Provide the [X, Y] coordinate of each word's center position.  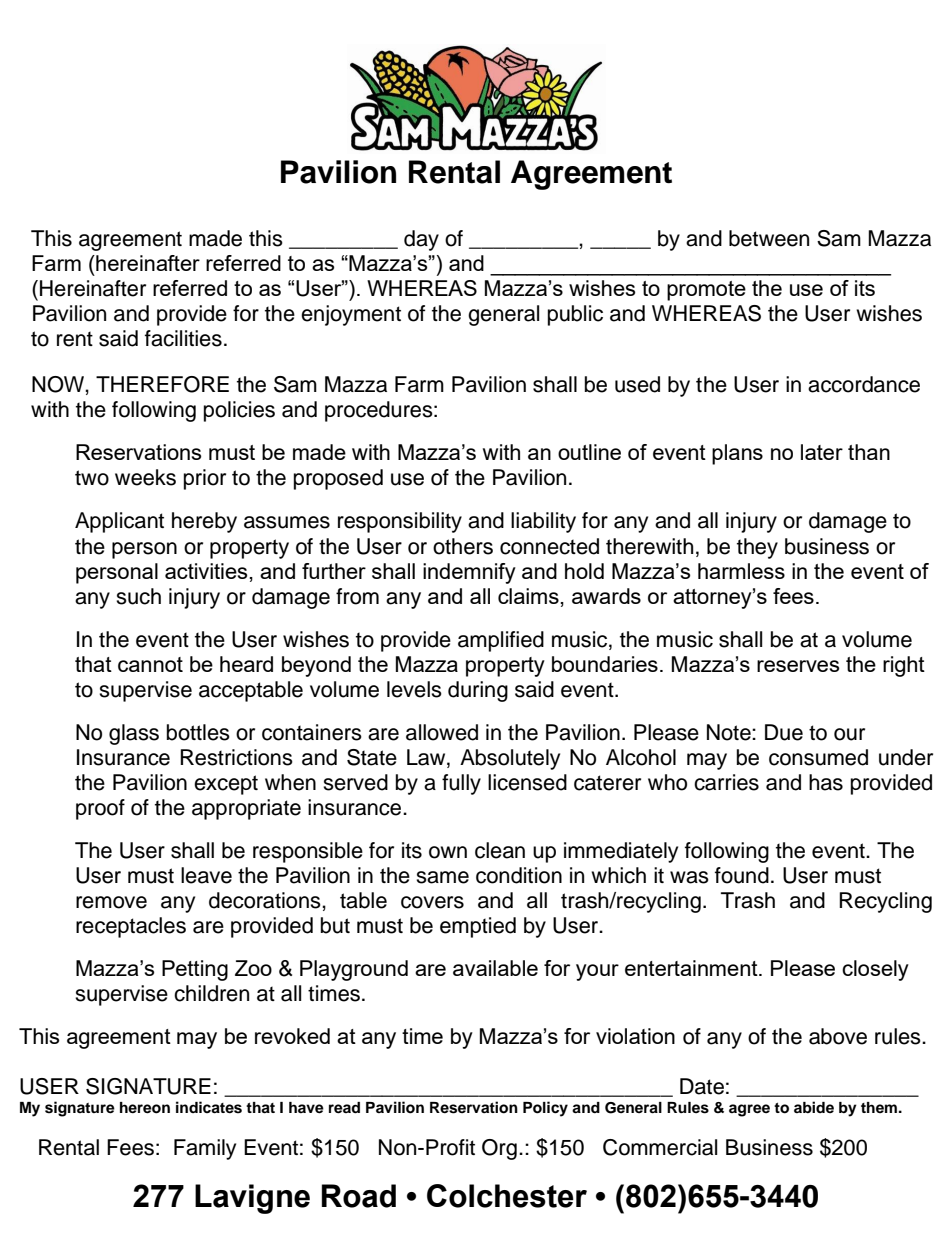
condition [519, 875]
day [421, 240]
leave [206, 875]
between [769, 238]
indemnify [469, 573]
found [742, 875]
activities [206, 571]
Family [205, 1149]
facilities [183, 338]
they [757, 548]
